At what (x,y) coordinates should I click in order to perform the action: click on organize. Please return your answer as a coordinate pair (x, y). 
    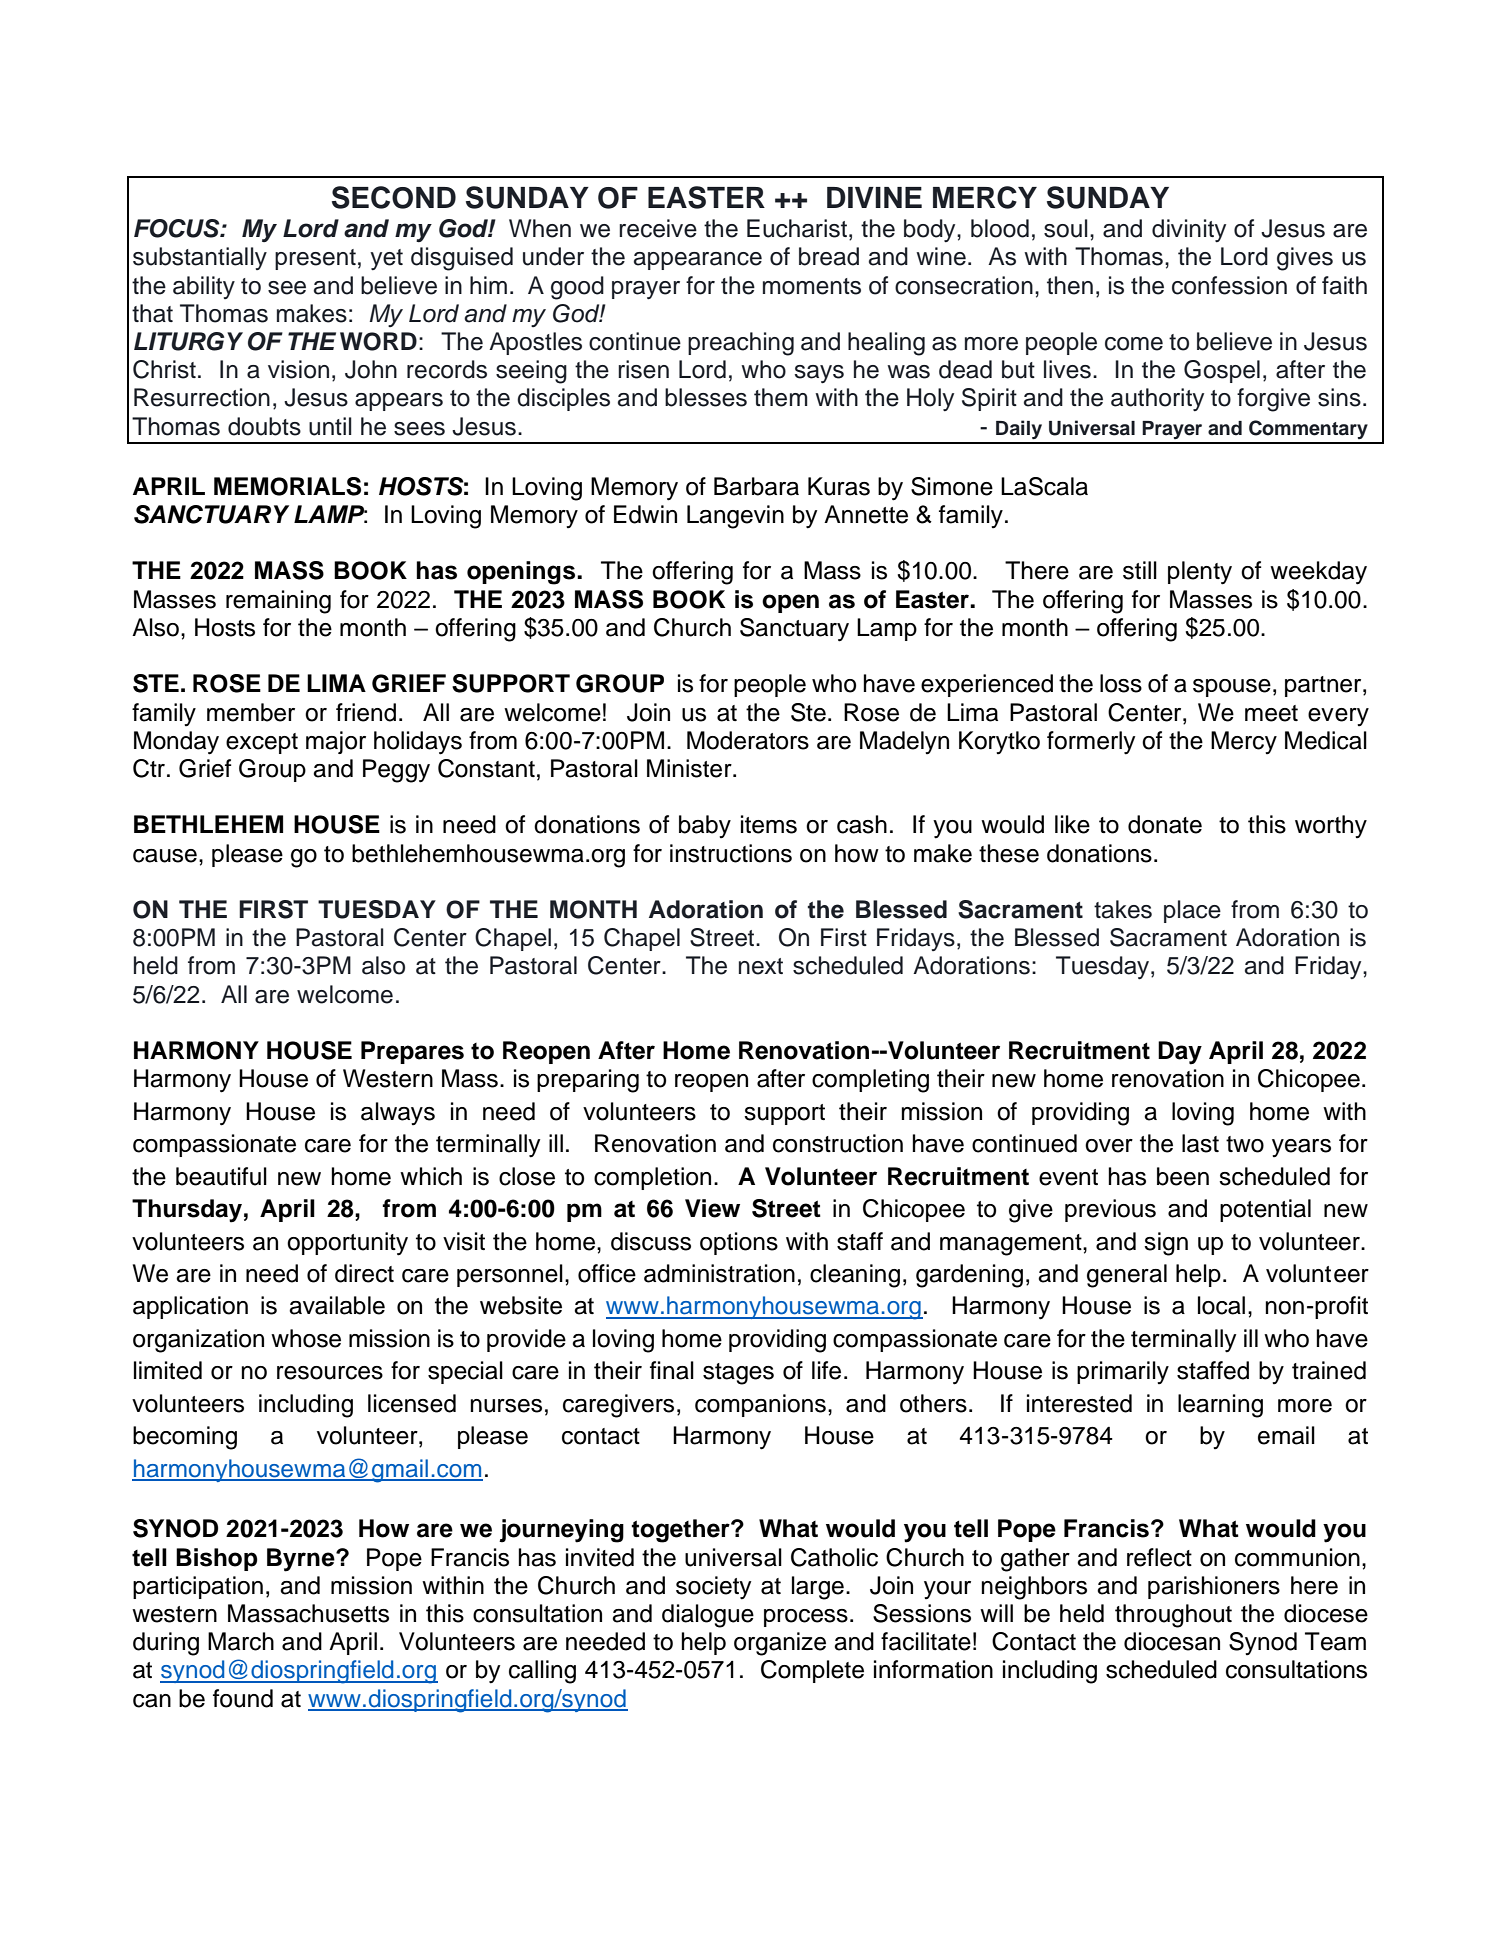
    Looking at the image, I should click on (780, 1644).
